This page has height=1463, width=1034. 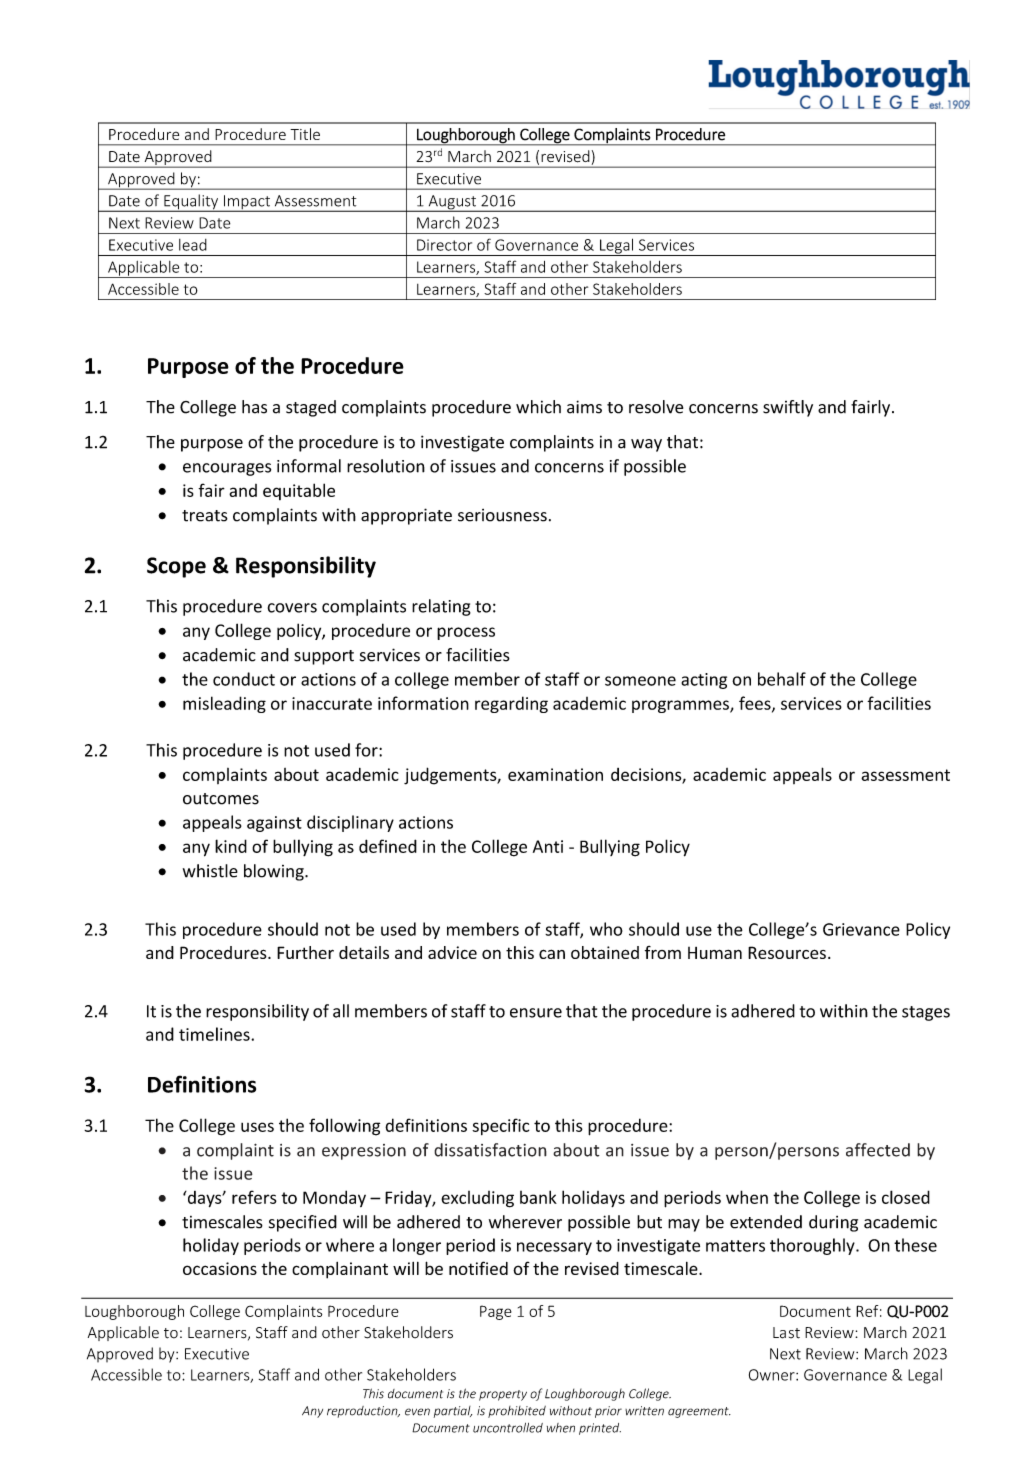 I want to click on reproduction, so click(x=363, y=1412).
